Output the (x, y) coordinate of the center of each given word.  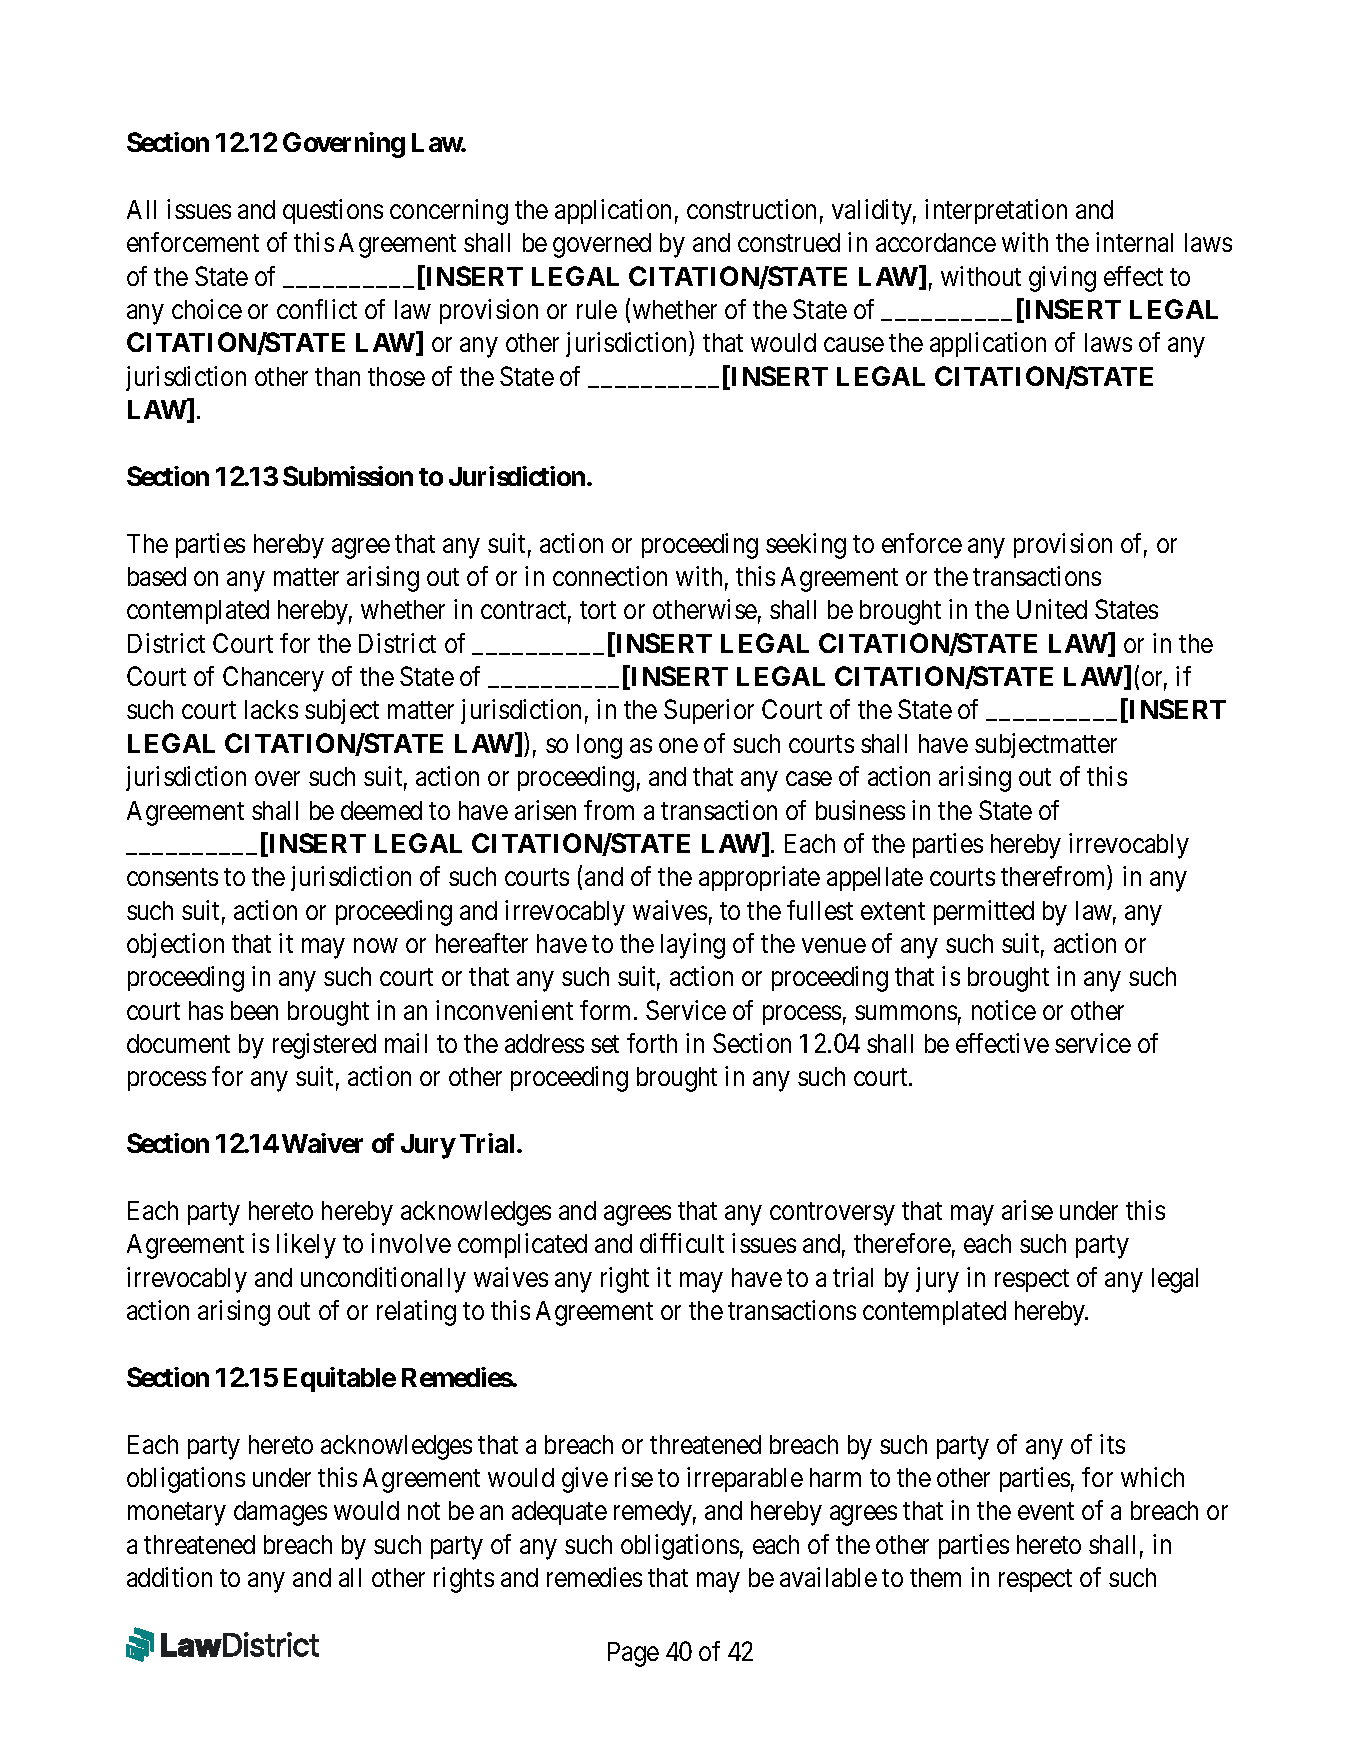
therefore (902, 1243)
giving (1062, 279)
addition (169, 1577)
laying (693, 946)
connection (610, 576)
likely (306, 1246)
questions (333, 211)
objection (175, 945)
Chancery (273, 679)
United (1052, 609)
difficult (682, 1243)
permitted (984, 912)
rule (597, 309)
